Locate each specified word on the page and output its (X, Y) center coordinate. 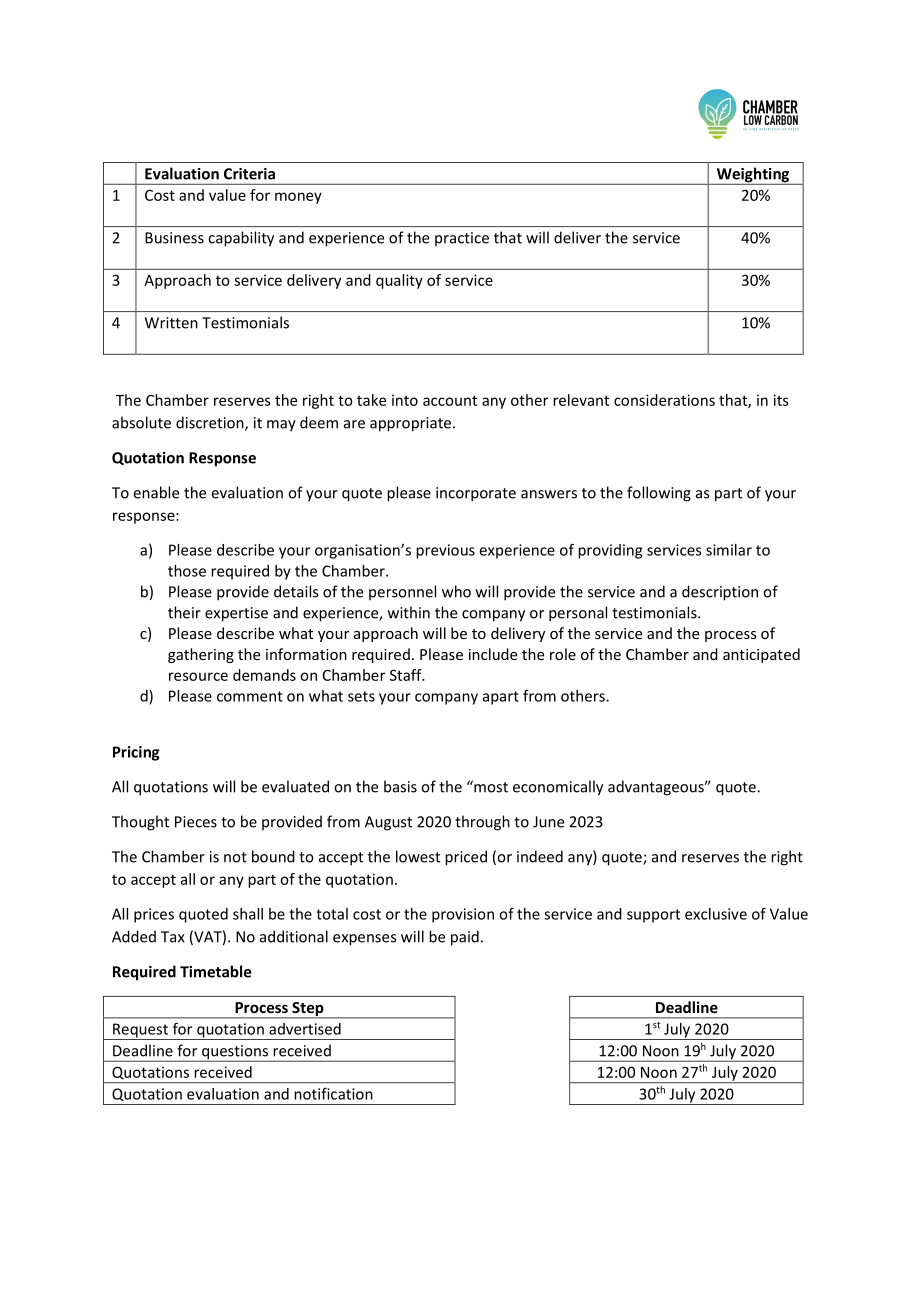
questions (235, 1053)
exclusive (716, 914)
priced (466, 858)
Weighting (753, 176)
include (493, 654)
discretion (211, 423)
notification (333, 1093)
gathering (201, 655)
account (450, 400)
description (720, 593)
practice (462, 239)
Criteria (249, 174)
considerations (664, 400)
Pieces (196, 822)
